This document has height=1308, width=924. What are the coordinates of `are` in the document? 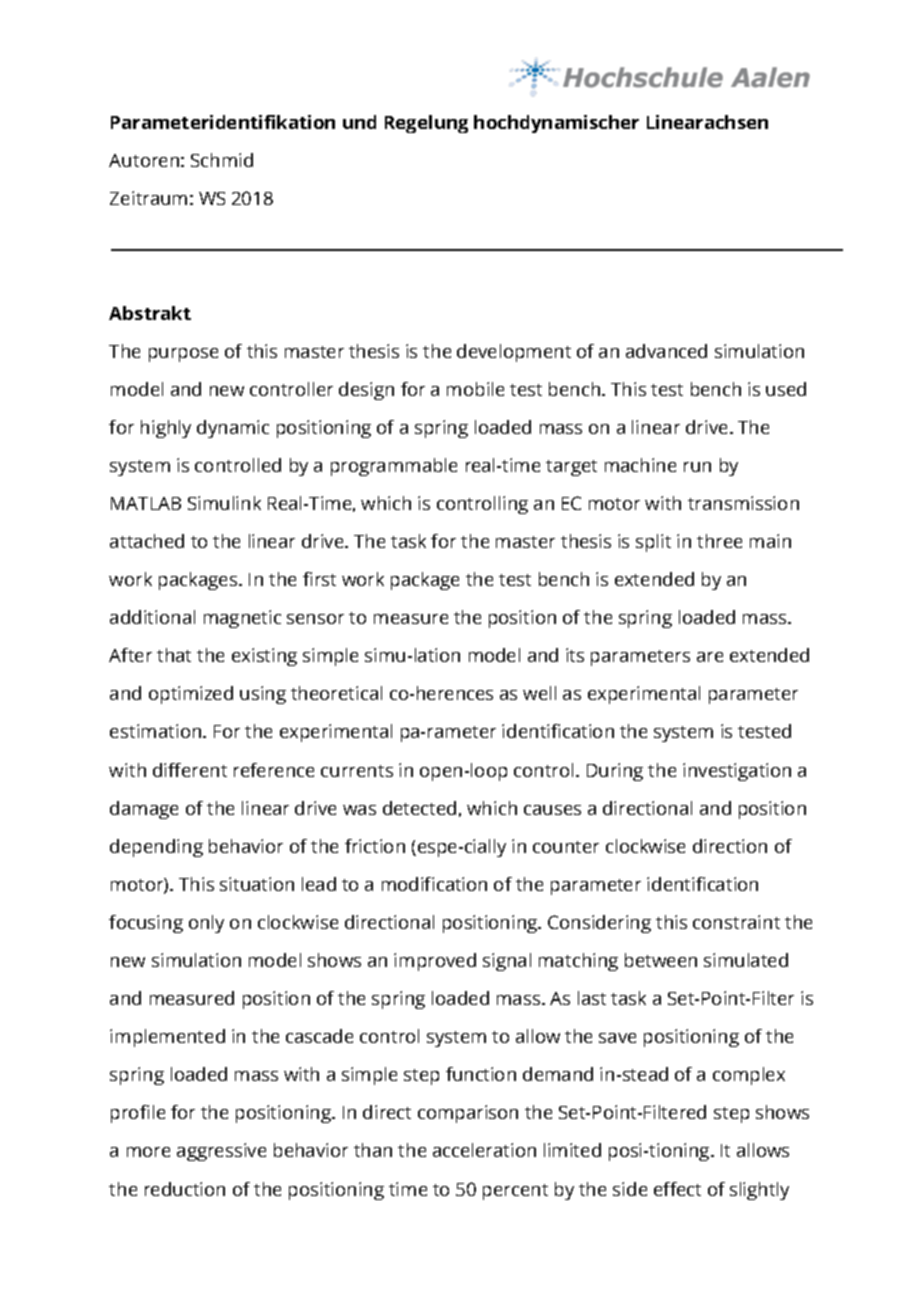 It's located at (710, 657).
